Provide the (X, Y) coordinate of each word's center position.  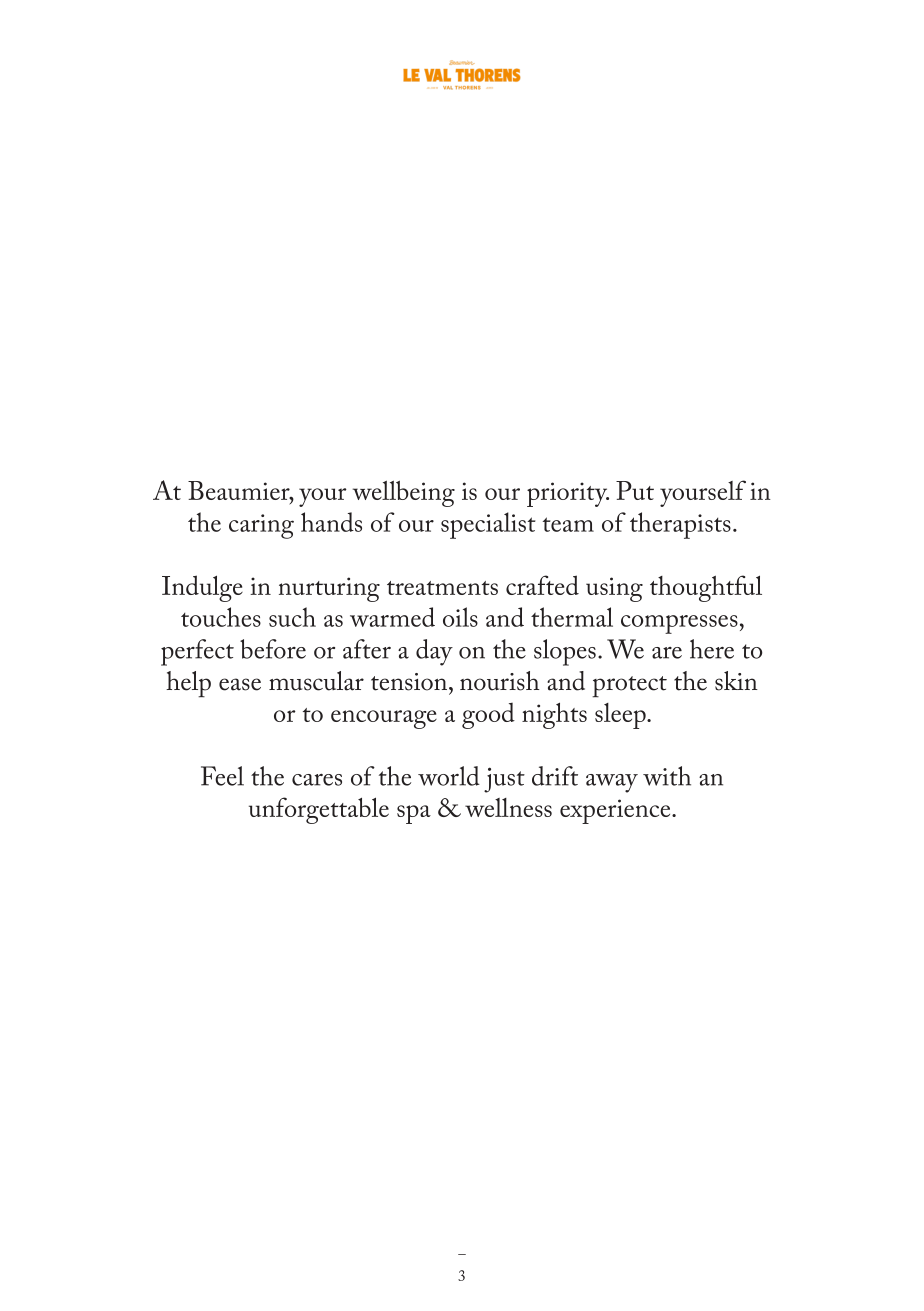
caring (261, 526)
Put (635, 490)
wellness (508, 807)
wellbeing (404, 493)
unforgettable (319, 810)
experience (616, 811)
